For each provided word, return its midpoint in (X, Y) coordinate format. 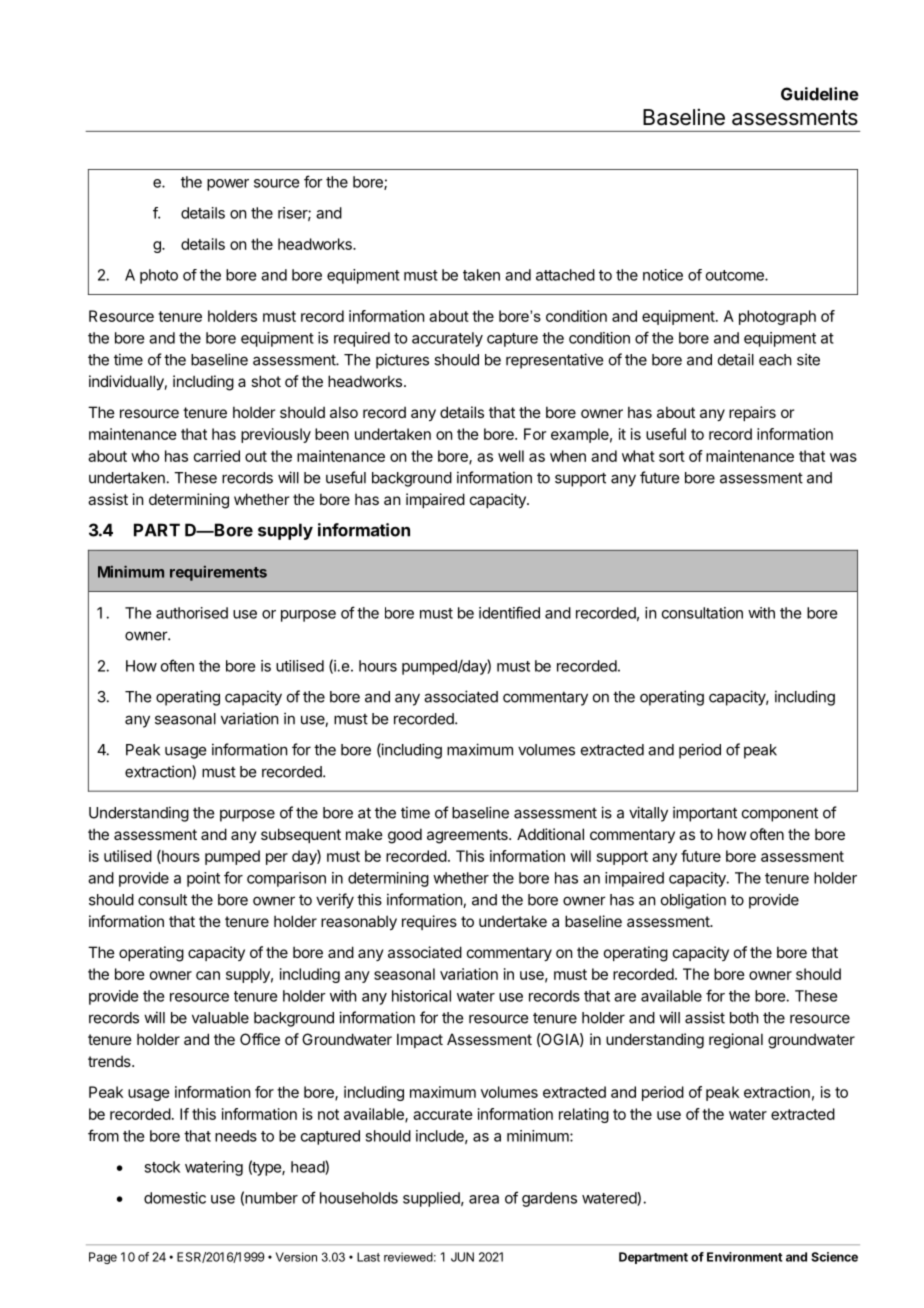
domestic (175, 1198)
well (511, 456)
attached (565, 275)
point (203, 879)
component (780, 814)
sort (672, 456)
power (228, 185)
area (484, 1199)
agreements (468, 836)
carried (217, 456)
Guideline (820, 94)
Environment (744, 1257)
